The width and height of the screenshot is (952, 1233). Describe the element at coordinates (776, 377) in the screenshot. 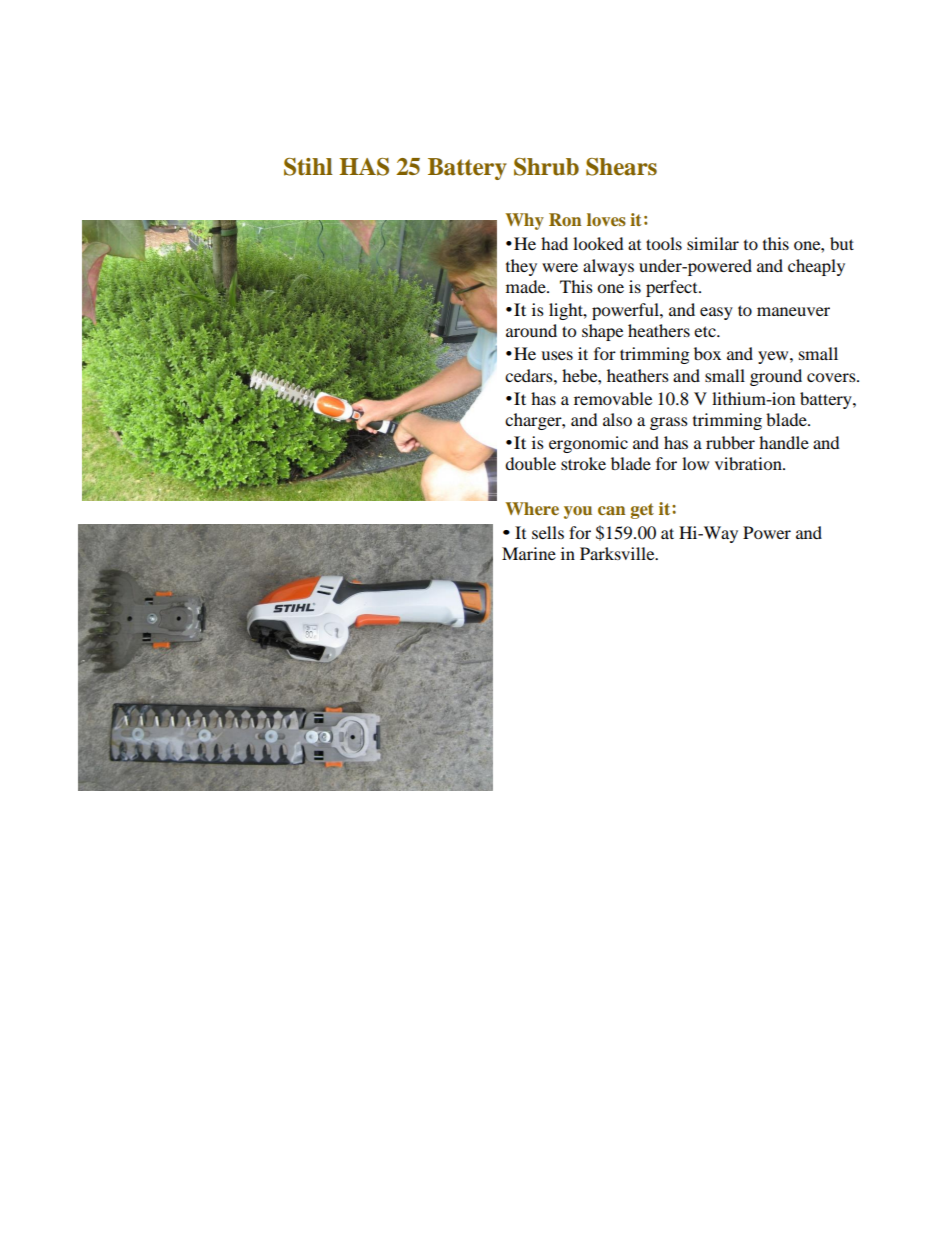

I see `ground` at that location.
